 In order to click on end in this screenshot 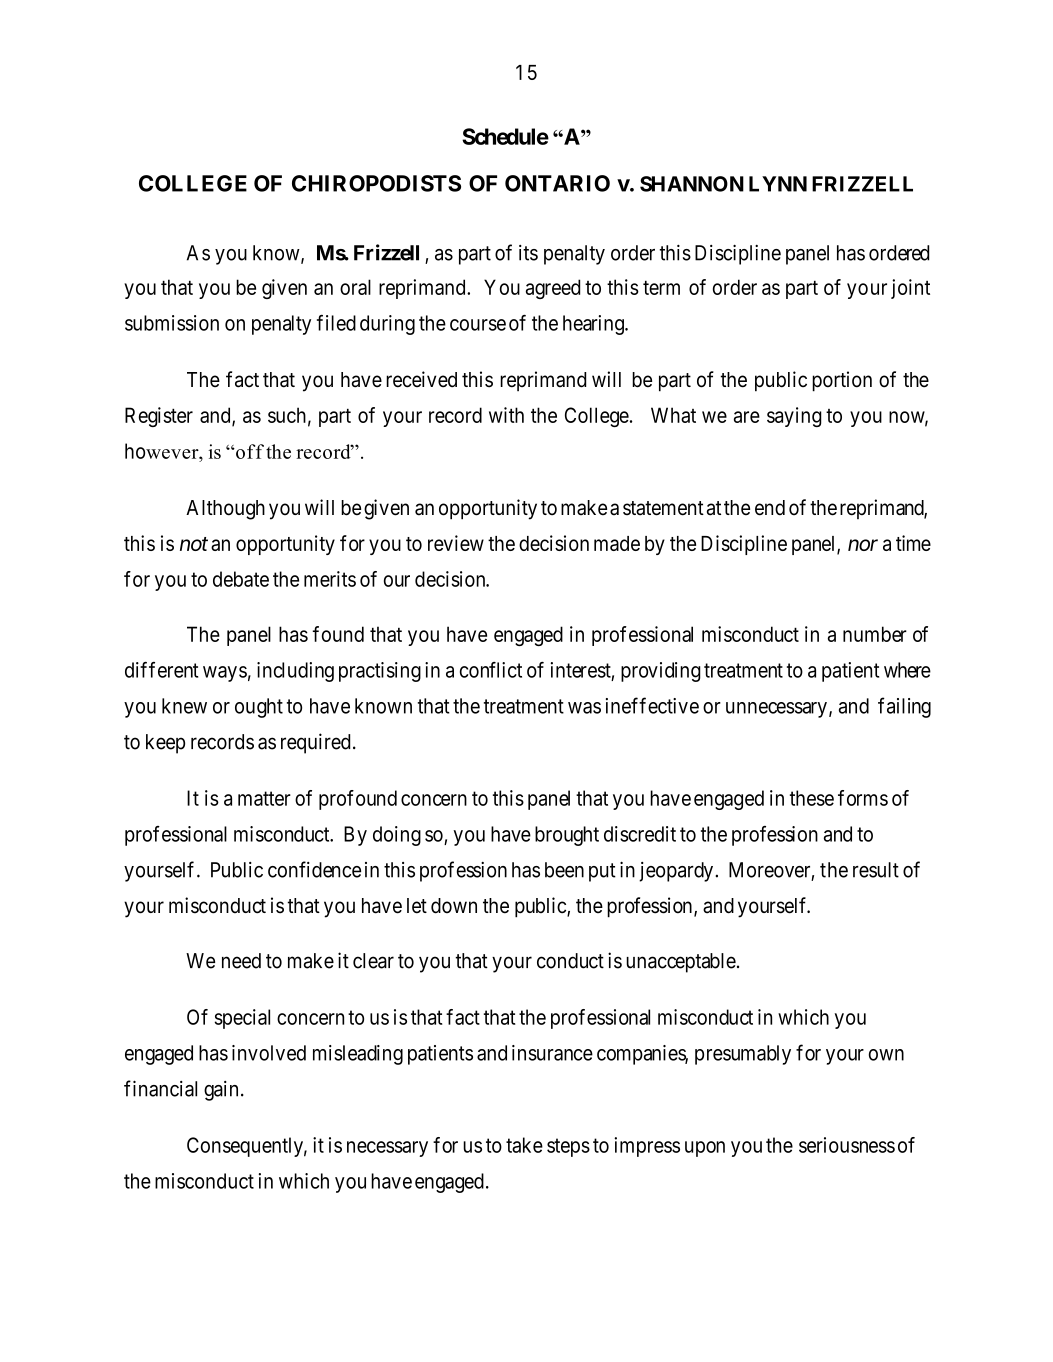, I will do `click(770, 508)`.
